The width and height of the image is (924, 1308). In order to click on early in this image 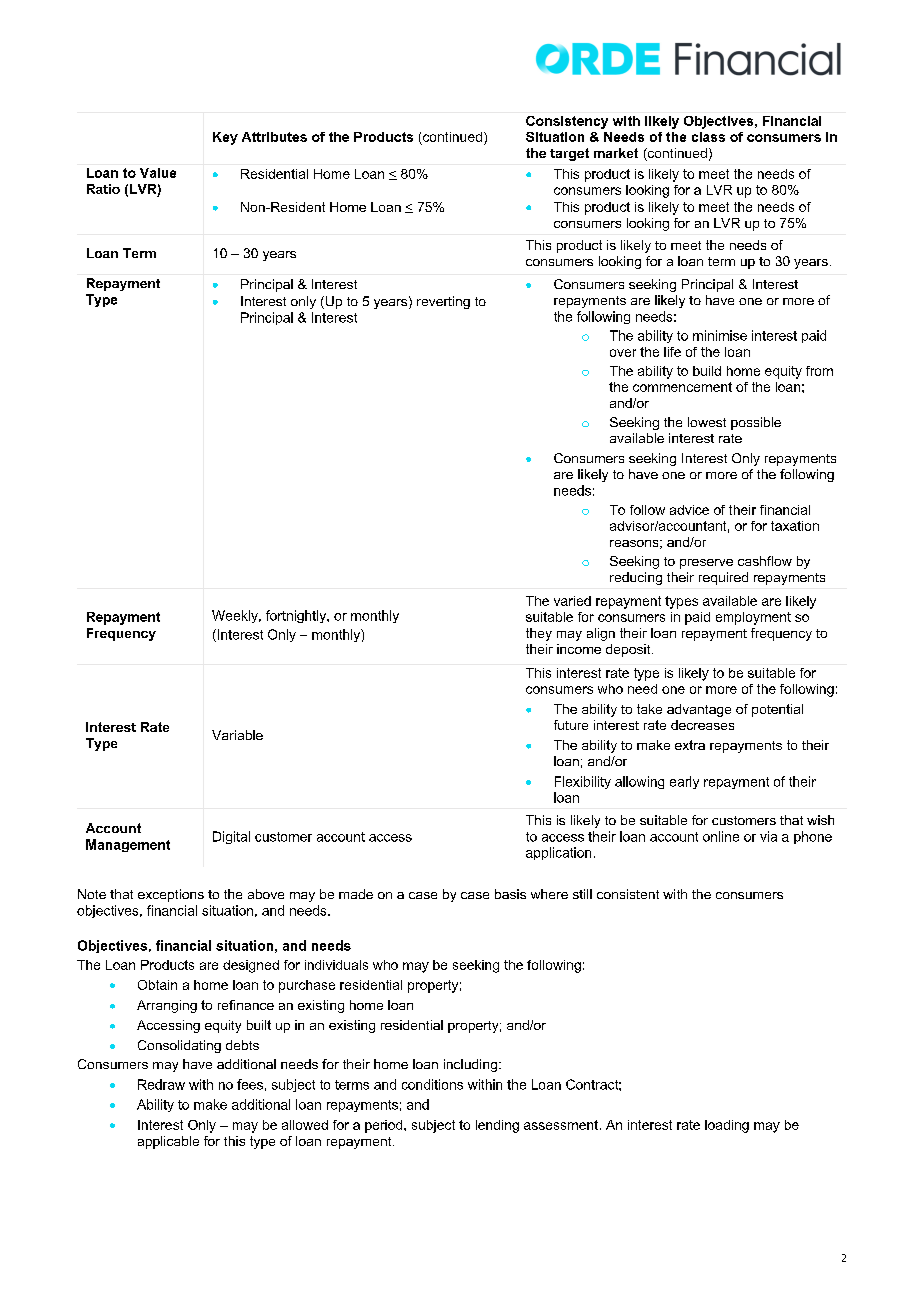, I will do `click(684, 782)`.
